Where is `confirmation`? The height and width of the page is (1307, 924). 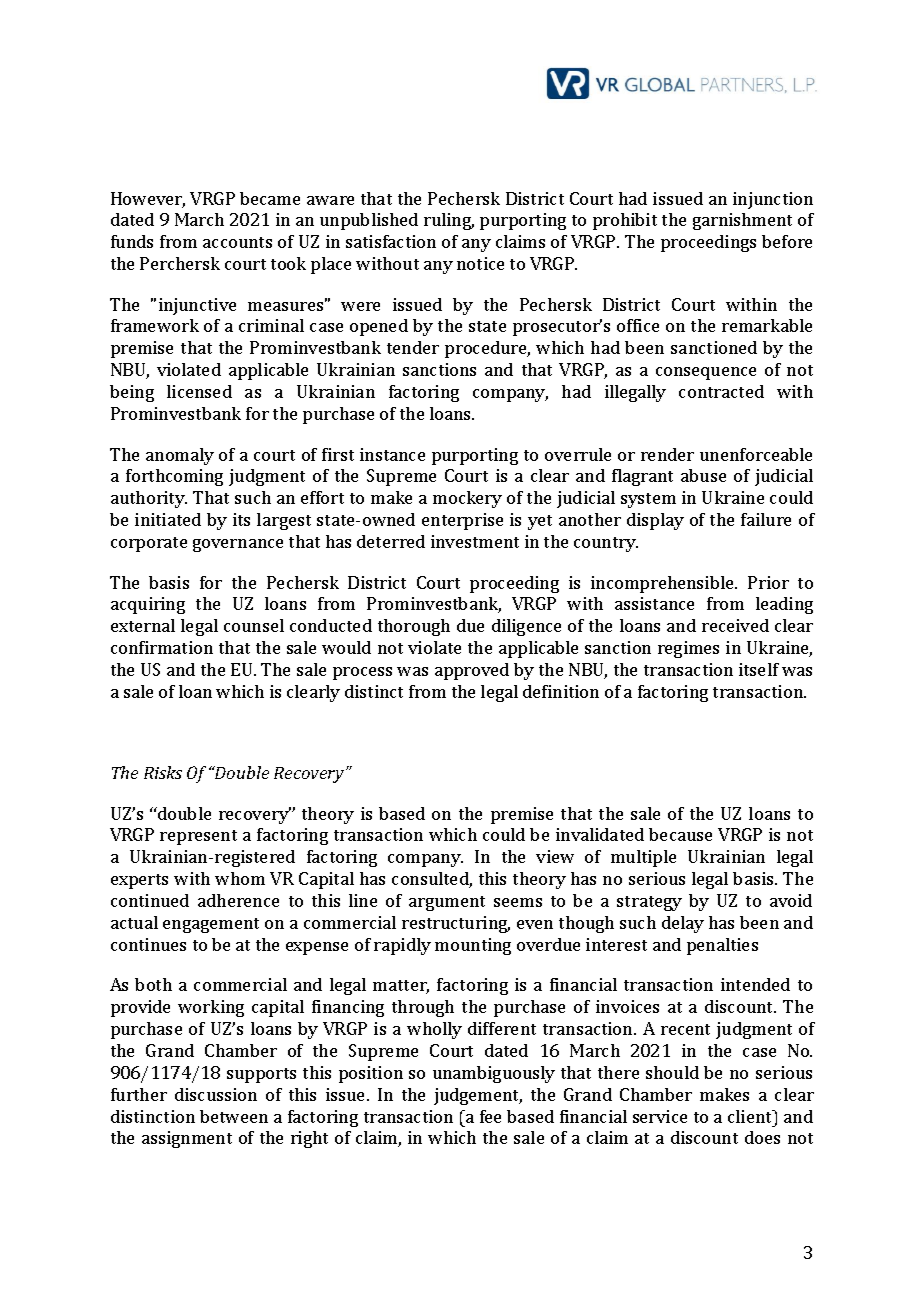
confirmation is located at coordinates (162, 647).
